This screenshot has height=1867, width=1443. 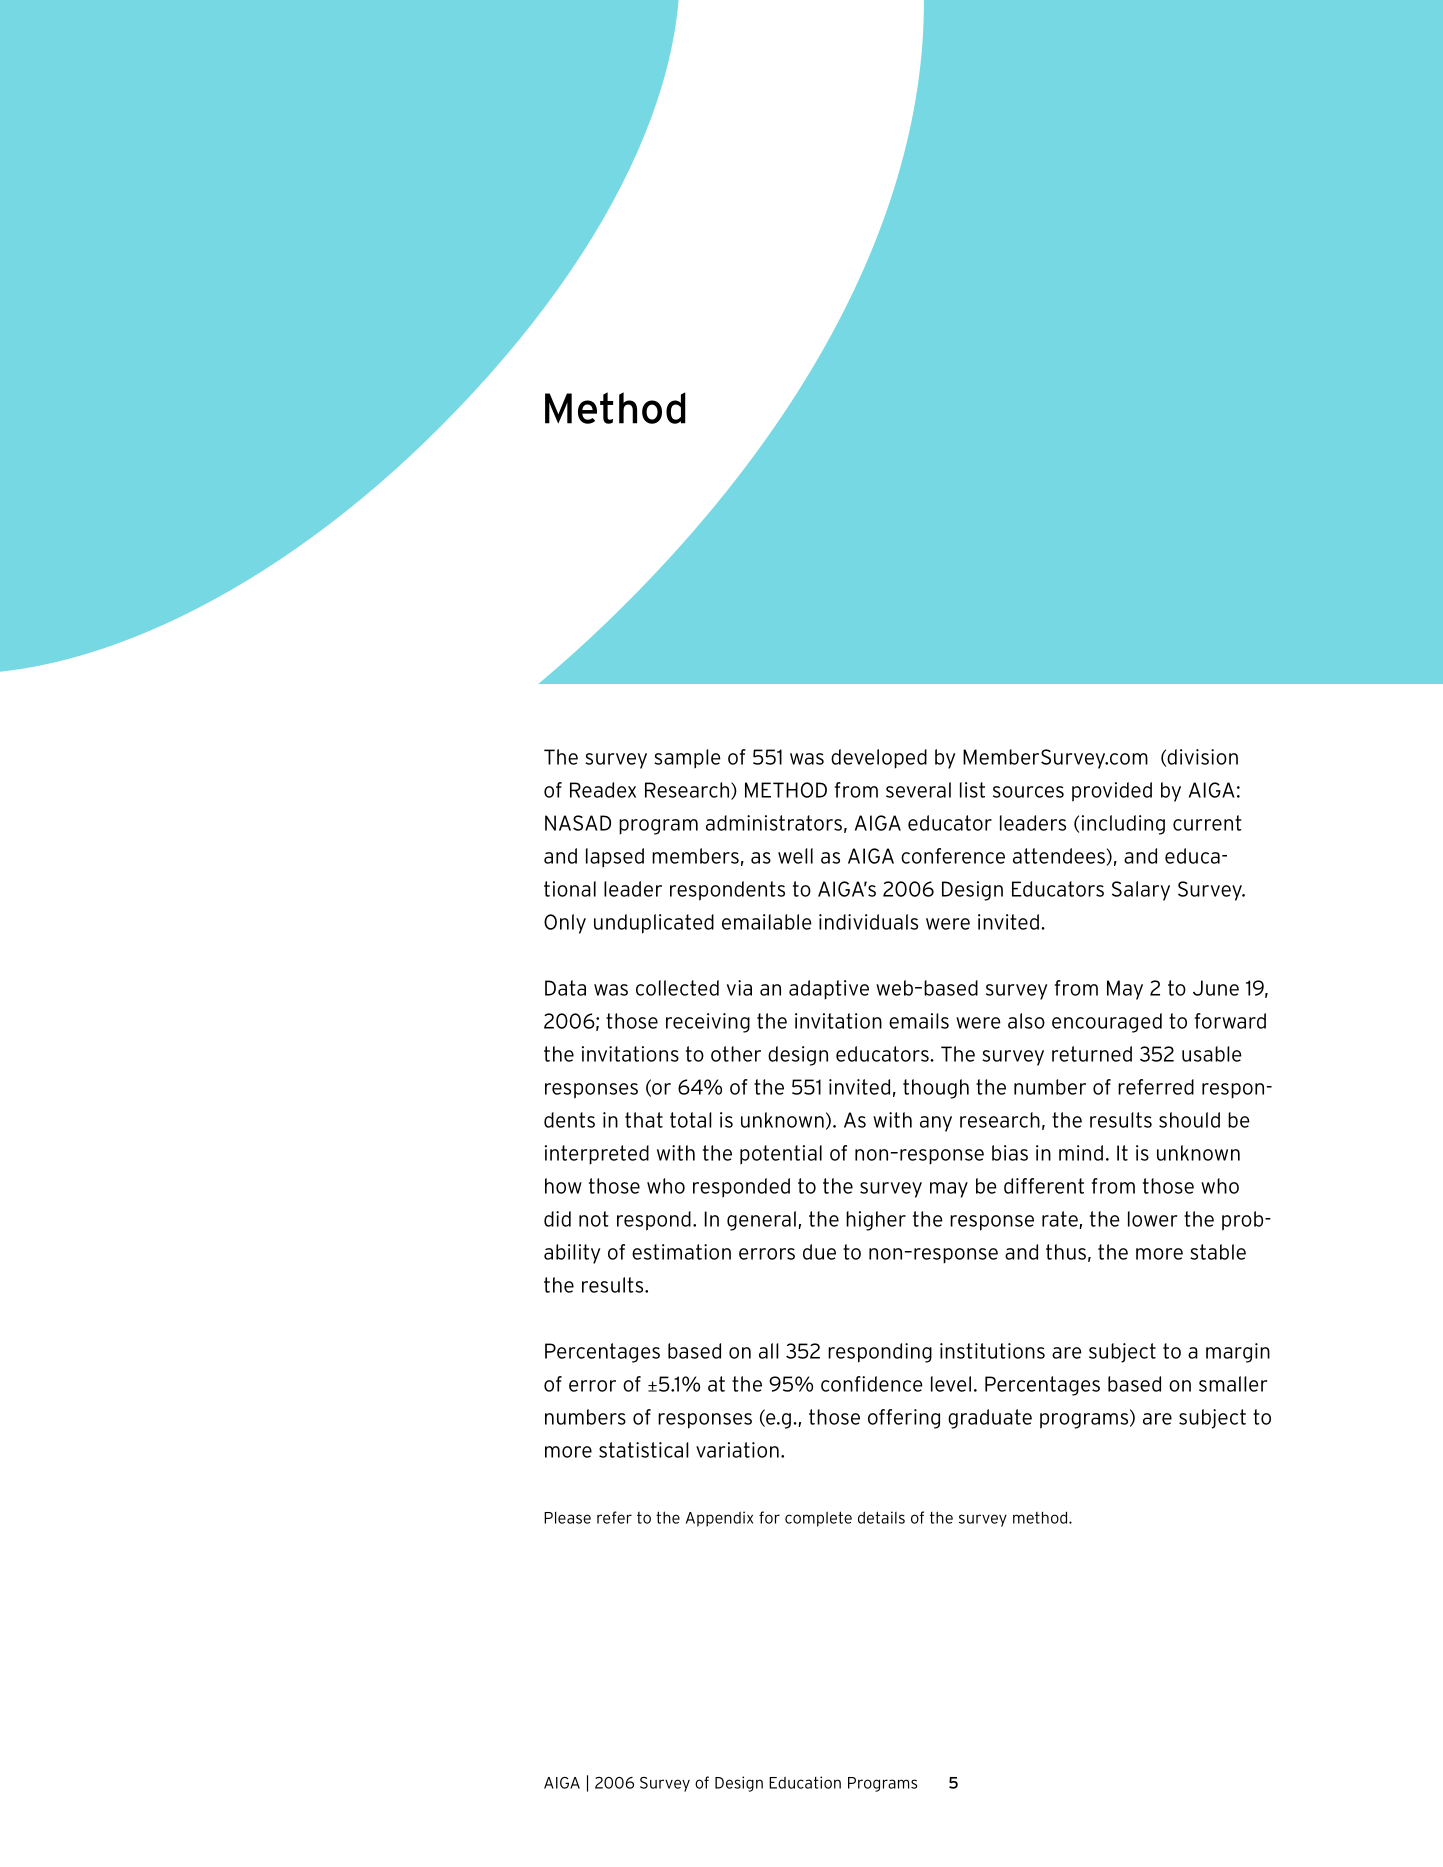 I want to click on sample, so click(x=687, y=759).
